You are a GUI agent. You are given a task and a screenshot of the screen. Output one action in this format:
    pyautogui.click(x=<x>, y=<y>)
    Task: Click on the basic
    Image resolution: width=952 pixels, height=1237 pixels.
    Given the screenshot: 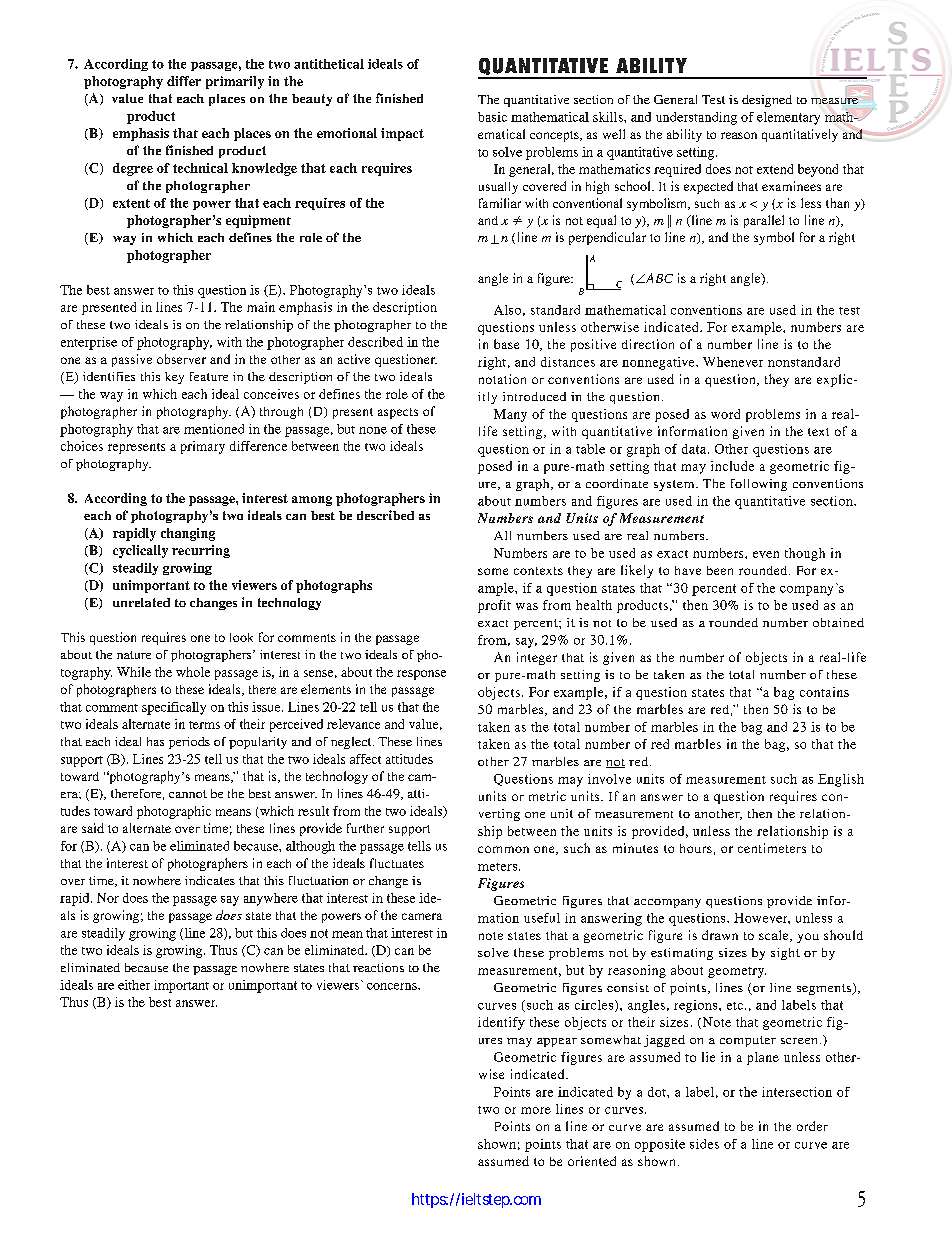 What is the action you would take?
    pyautogui.click(x=492, y=117)
